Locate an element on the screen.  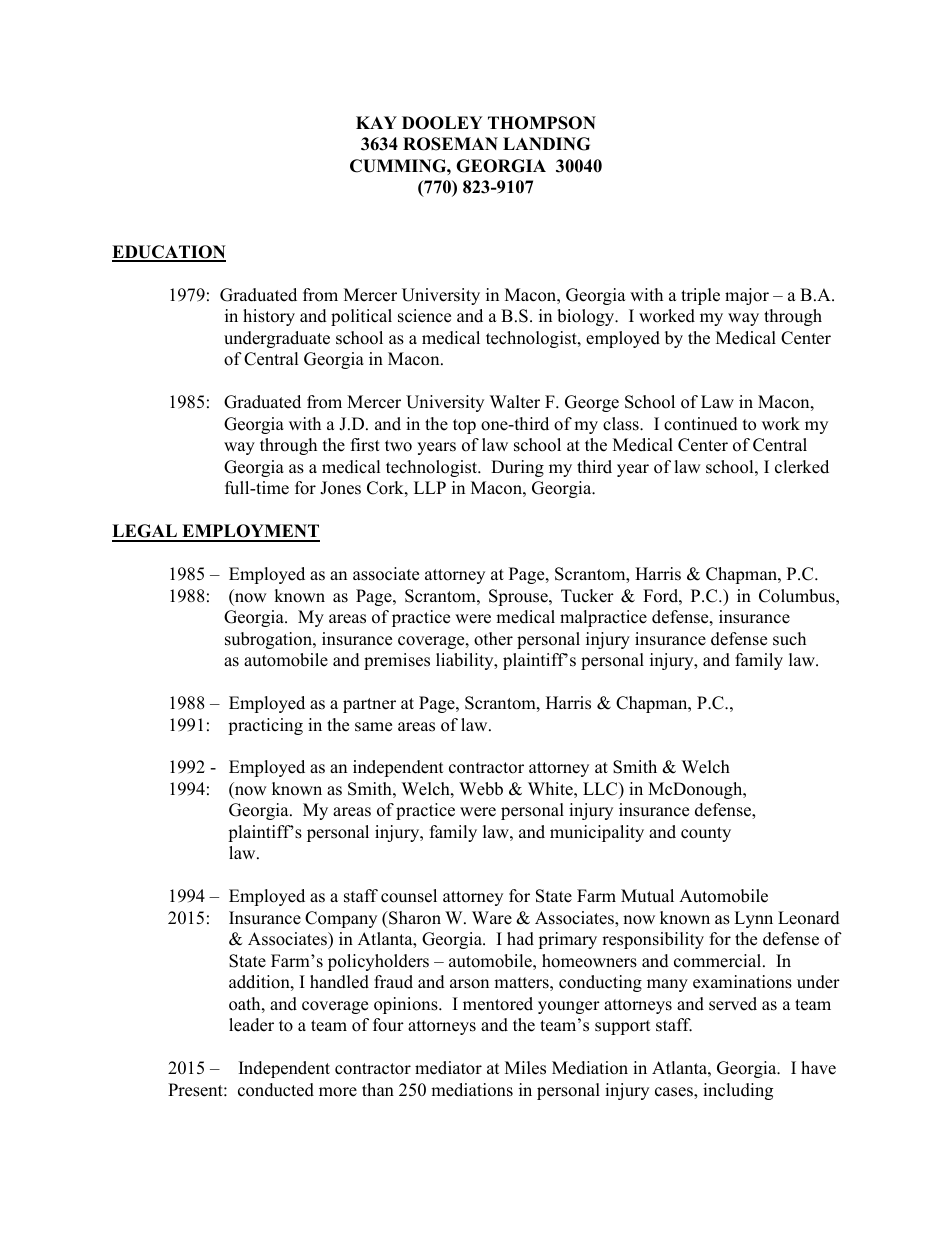
ROSEMAN is located at coordinates (450, 144).
